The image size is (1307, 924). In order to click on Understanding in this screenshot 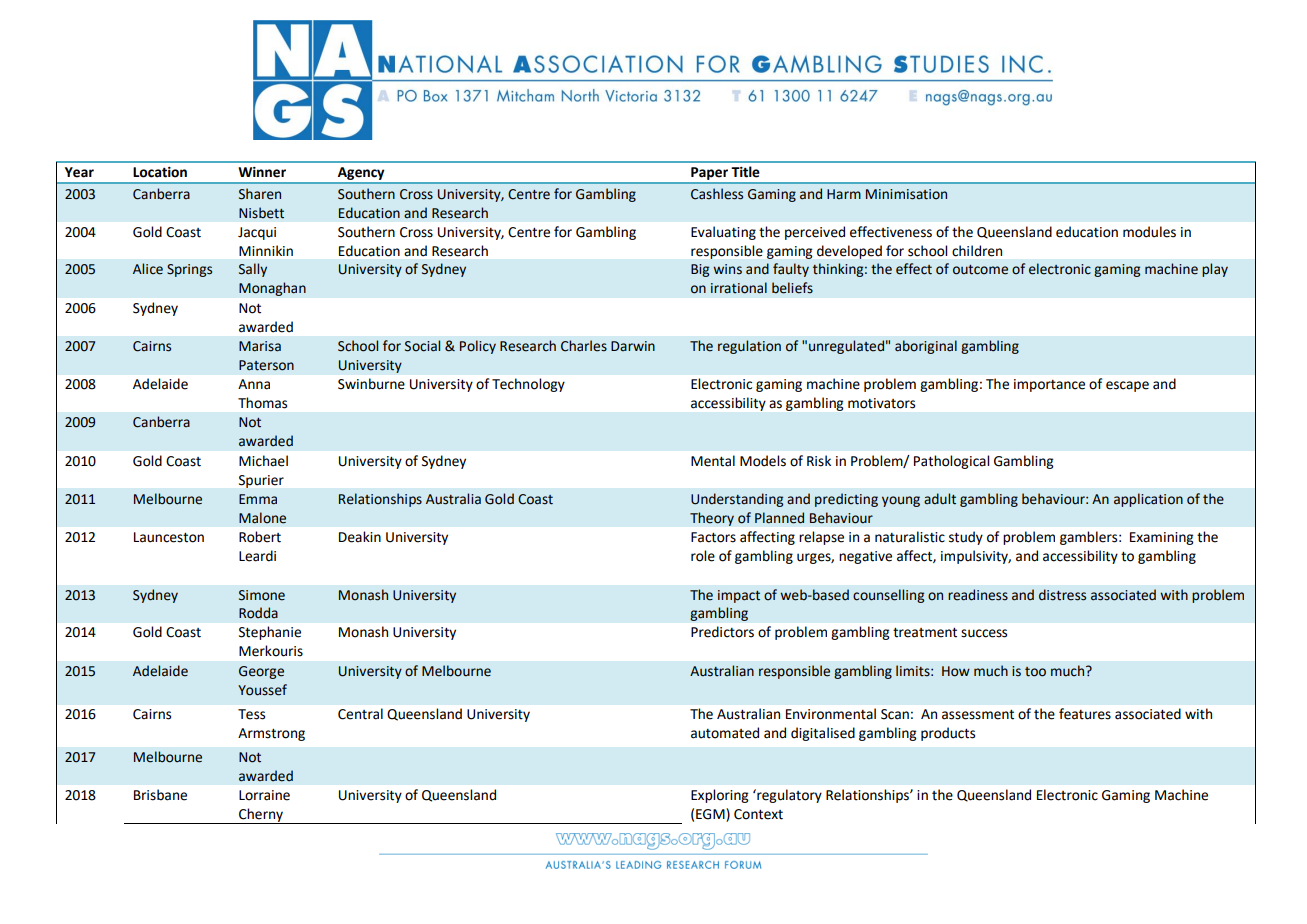, I will do `click(737, 500)`.
